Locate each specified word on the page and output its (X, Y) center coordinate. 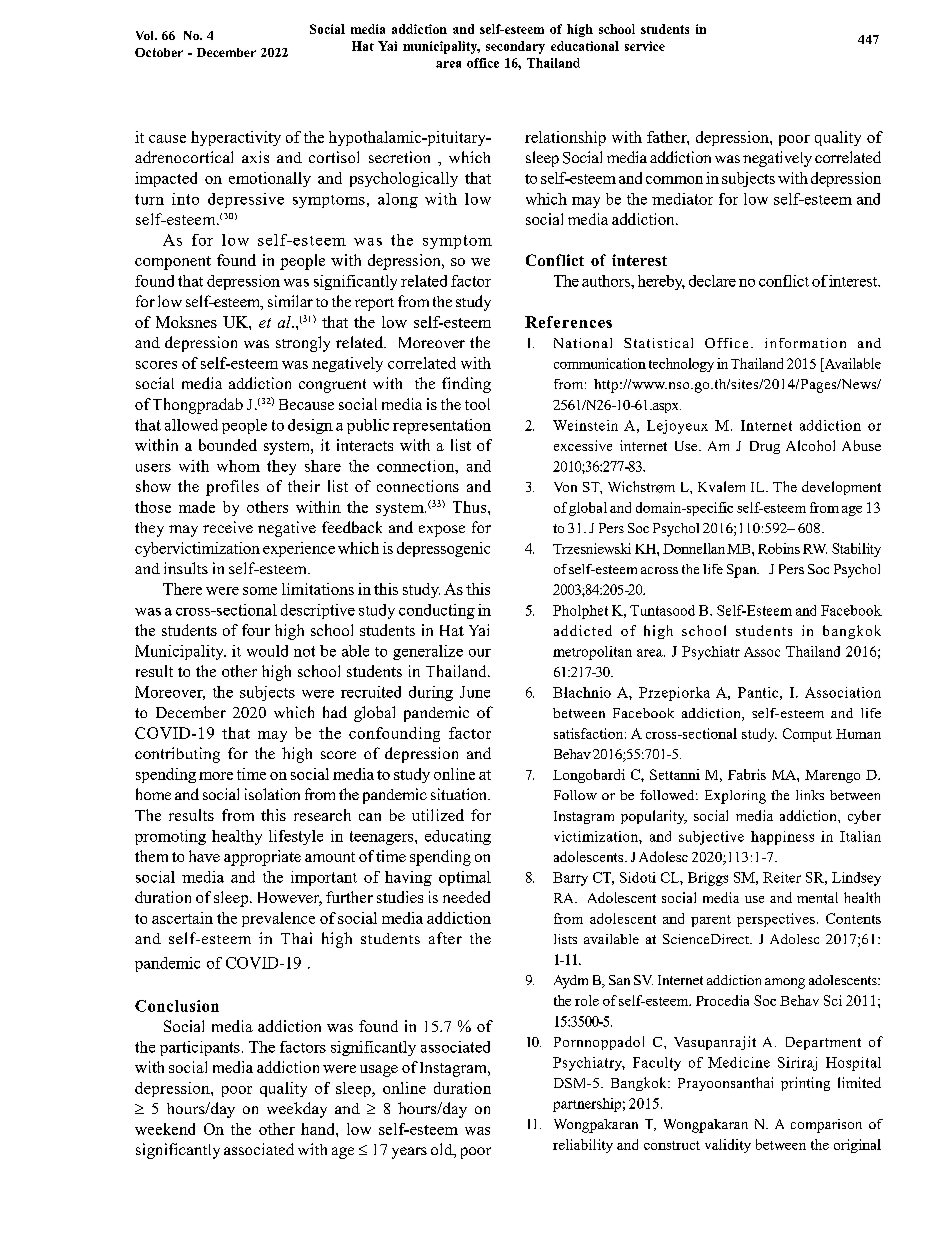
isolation (272, 794)
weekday (297, 1110)
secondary (515, 47)
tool (477, 404)
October (159, 52)
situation (460, 794)
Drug (765, 447)
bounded (228, 445)
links (810, 795)
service (645, 46)
